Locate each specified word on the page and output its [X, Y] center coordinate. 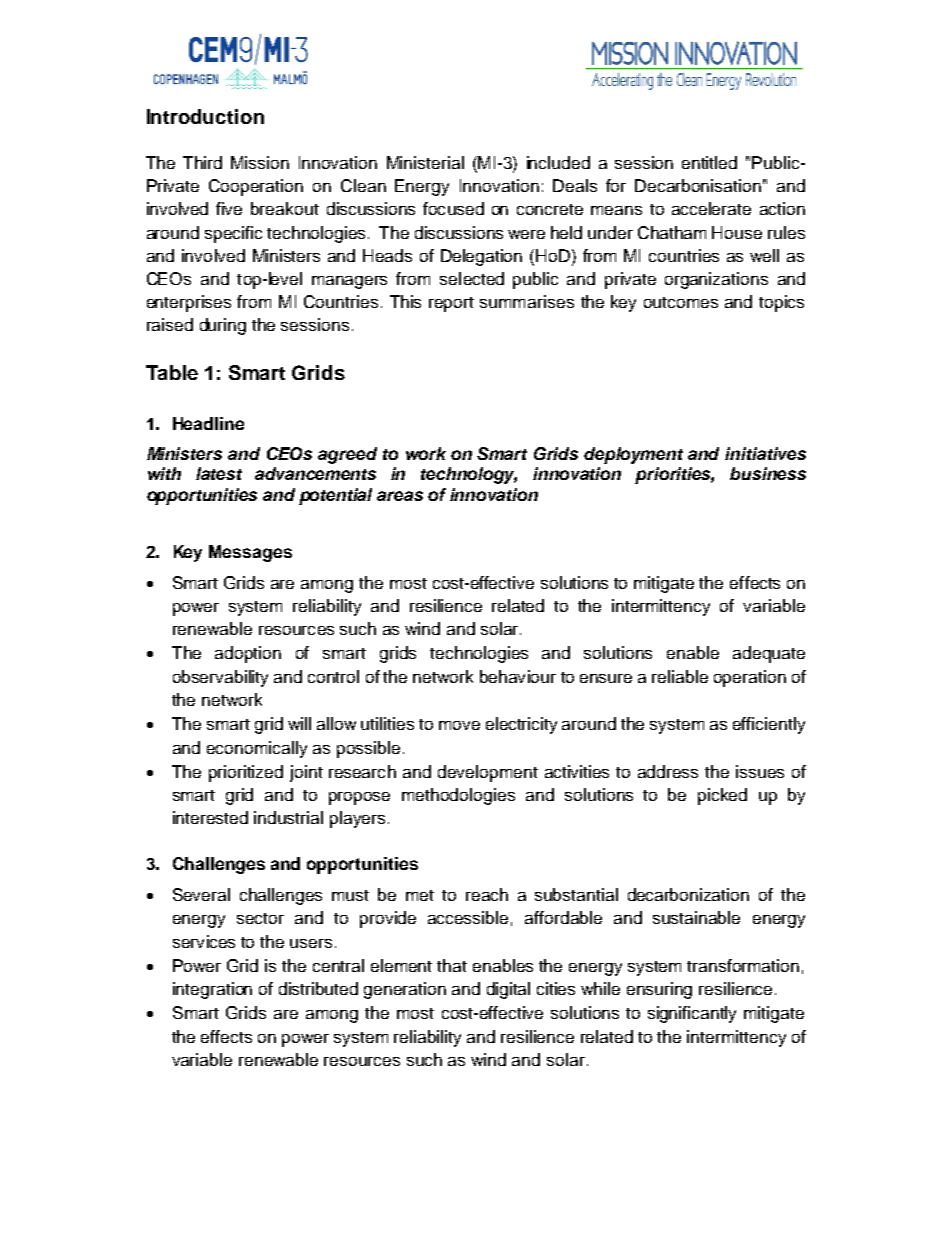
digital [508, 990]
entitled [709, 162]
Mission [260, 162]
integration [212, 990]
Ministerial [425, 162]
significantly [692, 1014]
